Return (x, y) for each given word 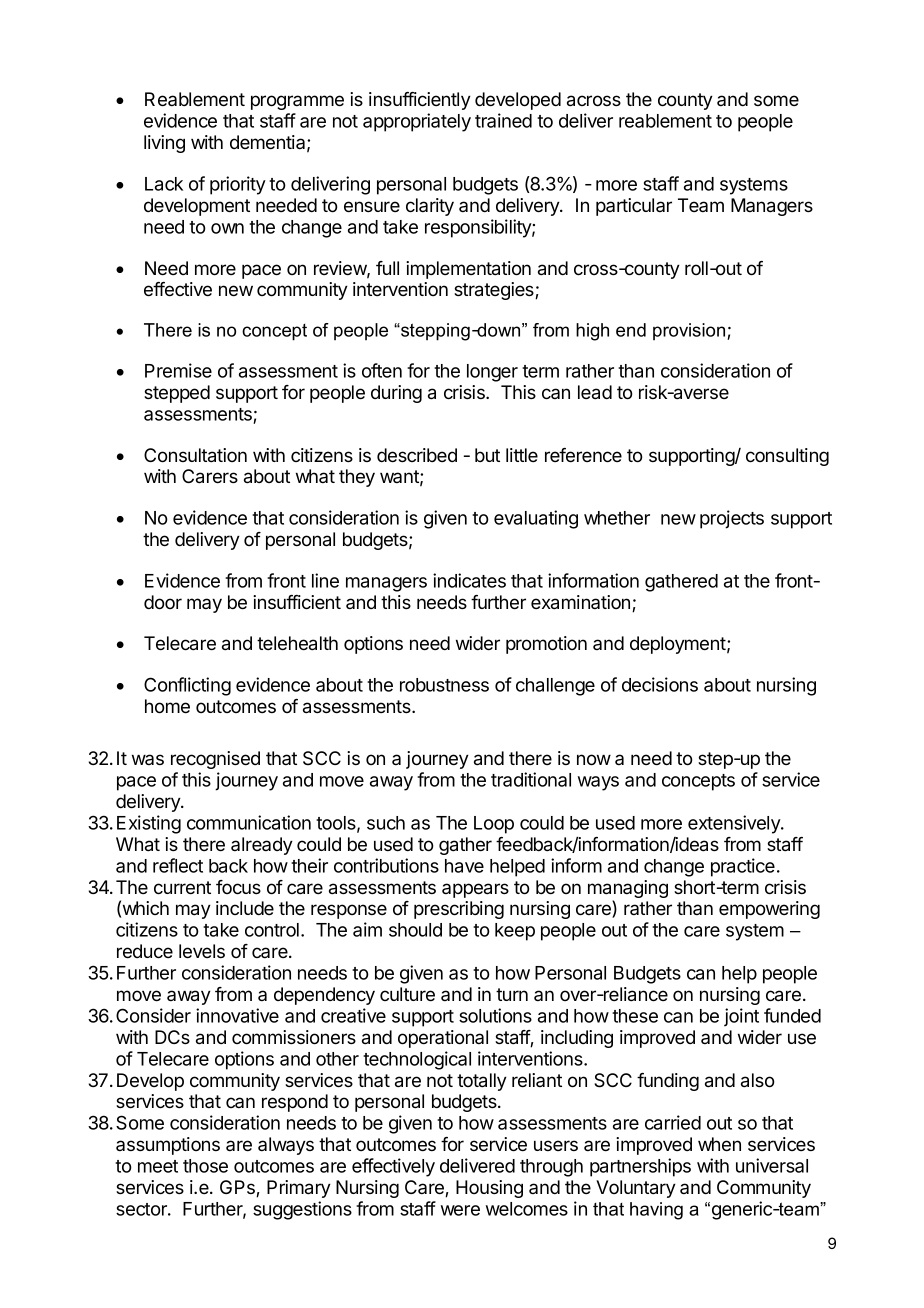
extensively (735, 824)
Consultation (195, 455)
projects (732, 519)
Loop (494, 825)
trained (503, 120)
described (417, 455)
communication (249, 822)
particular (634, 207)
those (205, 1166)
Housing (489, 1189)
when (719, 1144)
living (164, 144)
